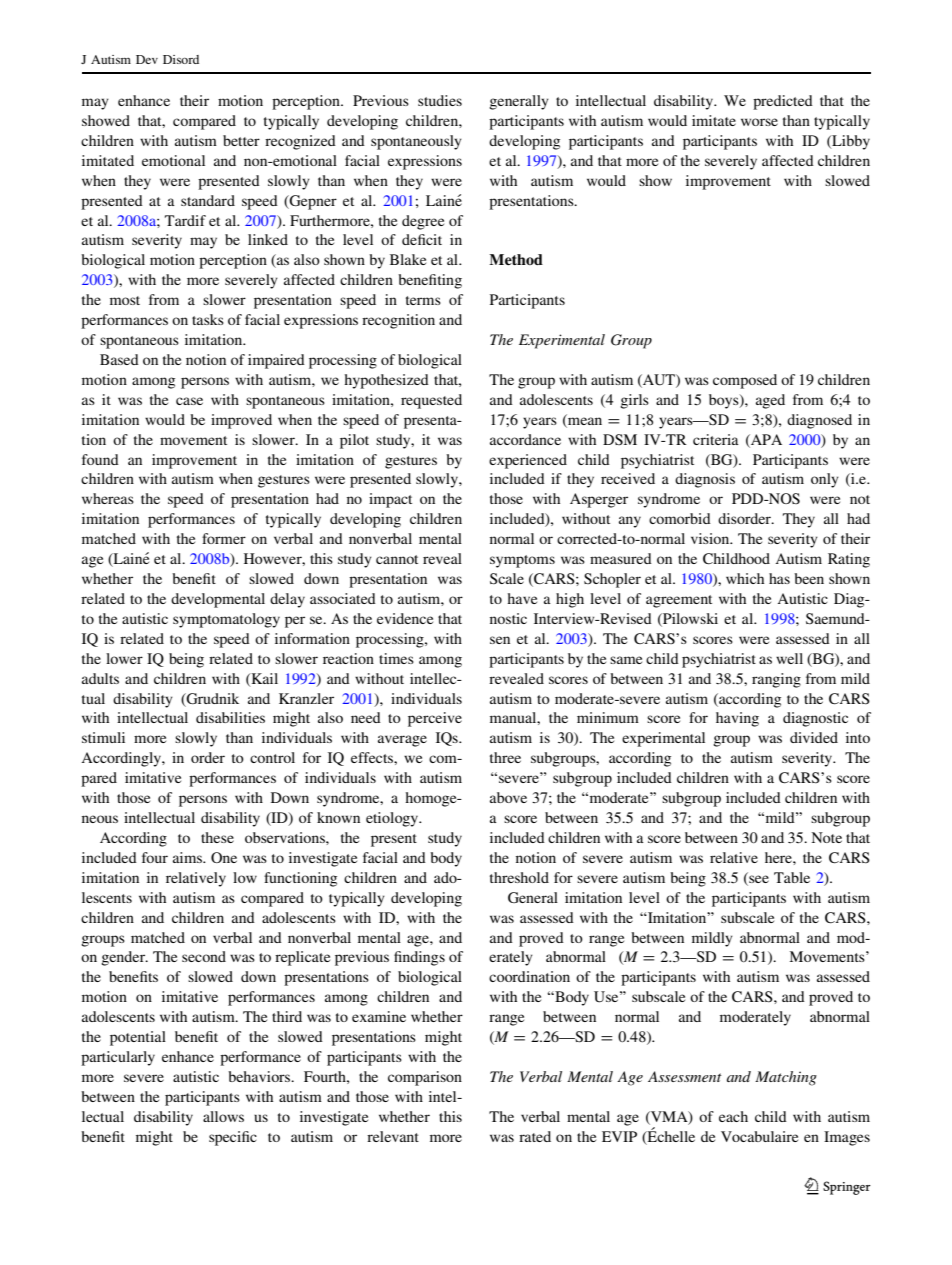 The width and height of the screenshot is (952, 1265). Describe the element at coordinates (223, 1116) in the screenshot. I see `allows` at that location.
